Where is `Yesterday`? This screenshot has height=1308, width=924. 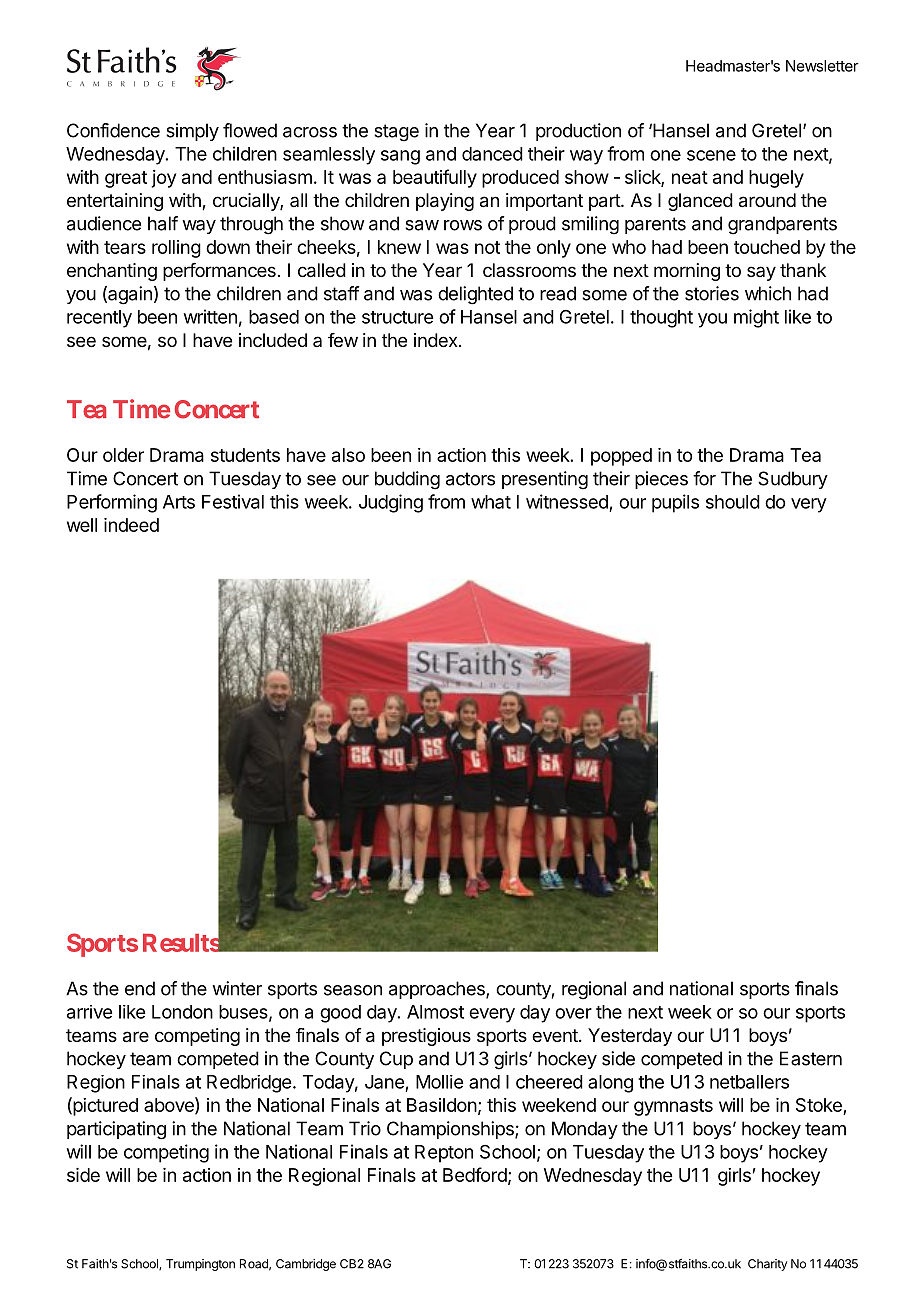
Yesterday is located at coordinates (630, 1037).
